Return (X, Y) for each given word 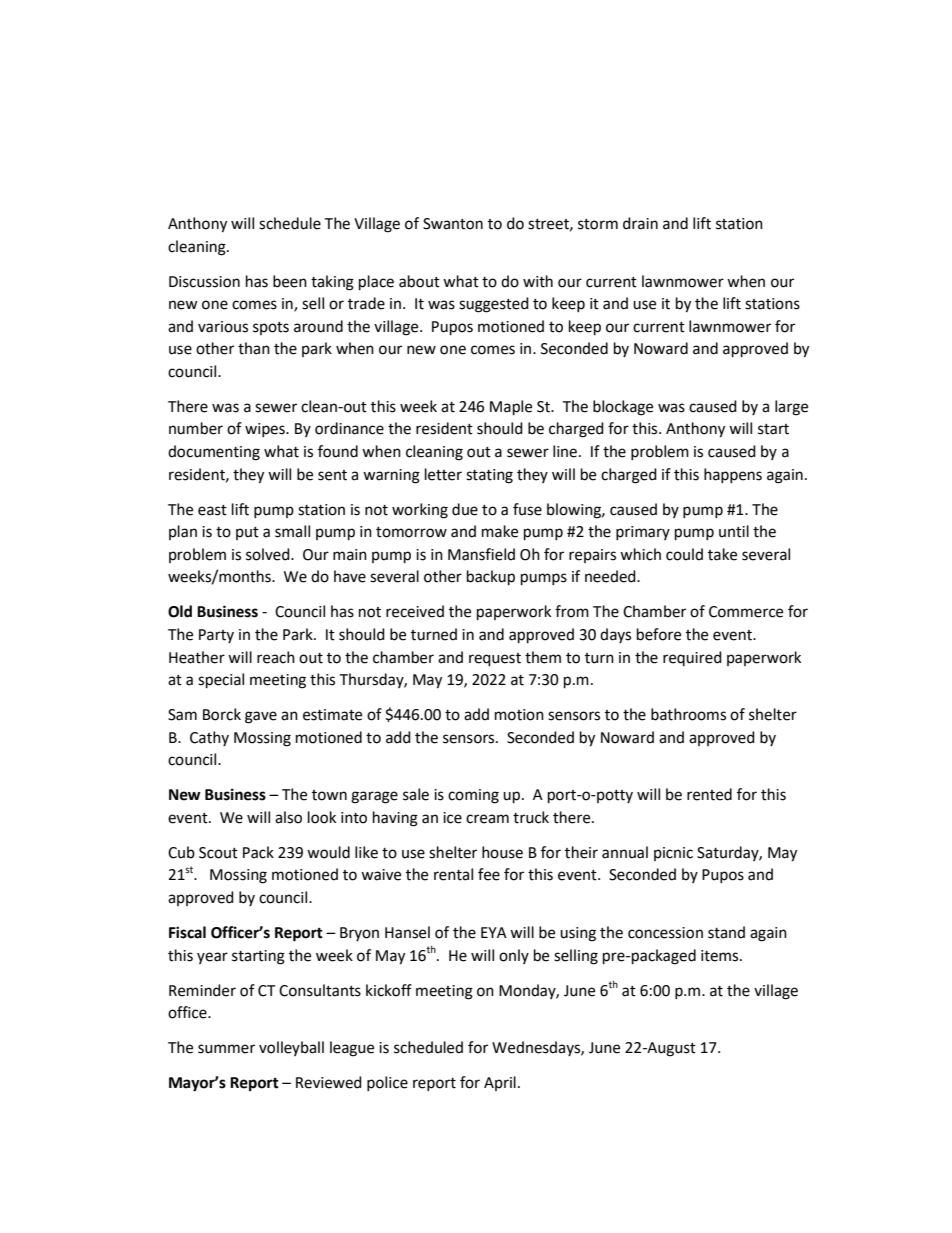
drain (640, 223)
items (721, 956)
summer (226, 1049)
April (500, 1083)
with (538, 281)
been (290, 281)
